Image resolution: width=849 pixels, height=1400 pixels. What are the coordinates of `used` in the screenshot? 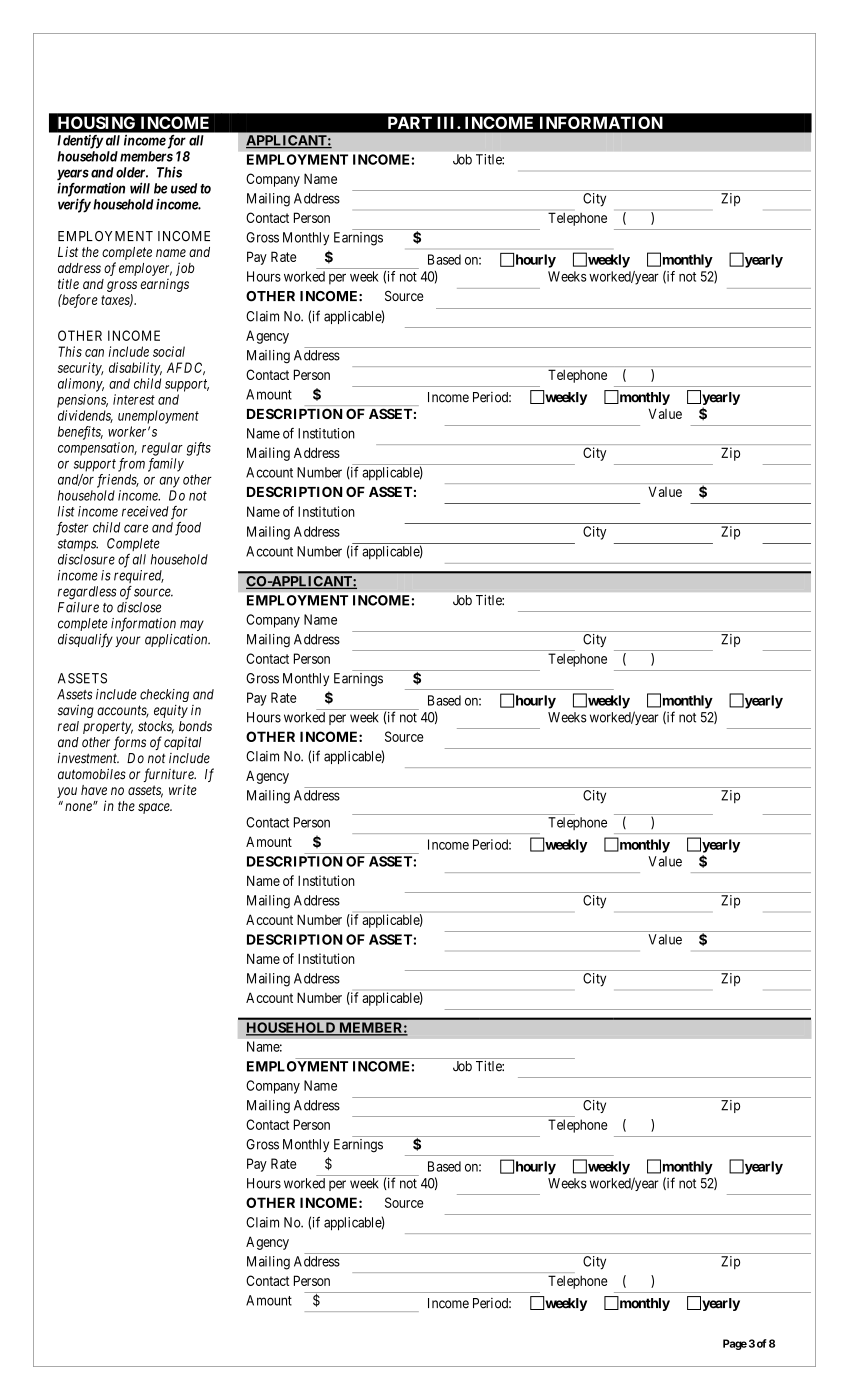 It's located at (184, 188).
